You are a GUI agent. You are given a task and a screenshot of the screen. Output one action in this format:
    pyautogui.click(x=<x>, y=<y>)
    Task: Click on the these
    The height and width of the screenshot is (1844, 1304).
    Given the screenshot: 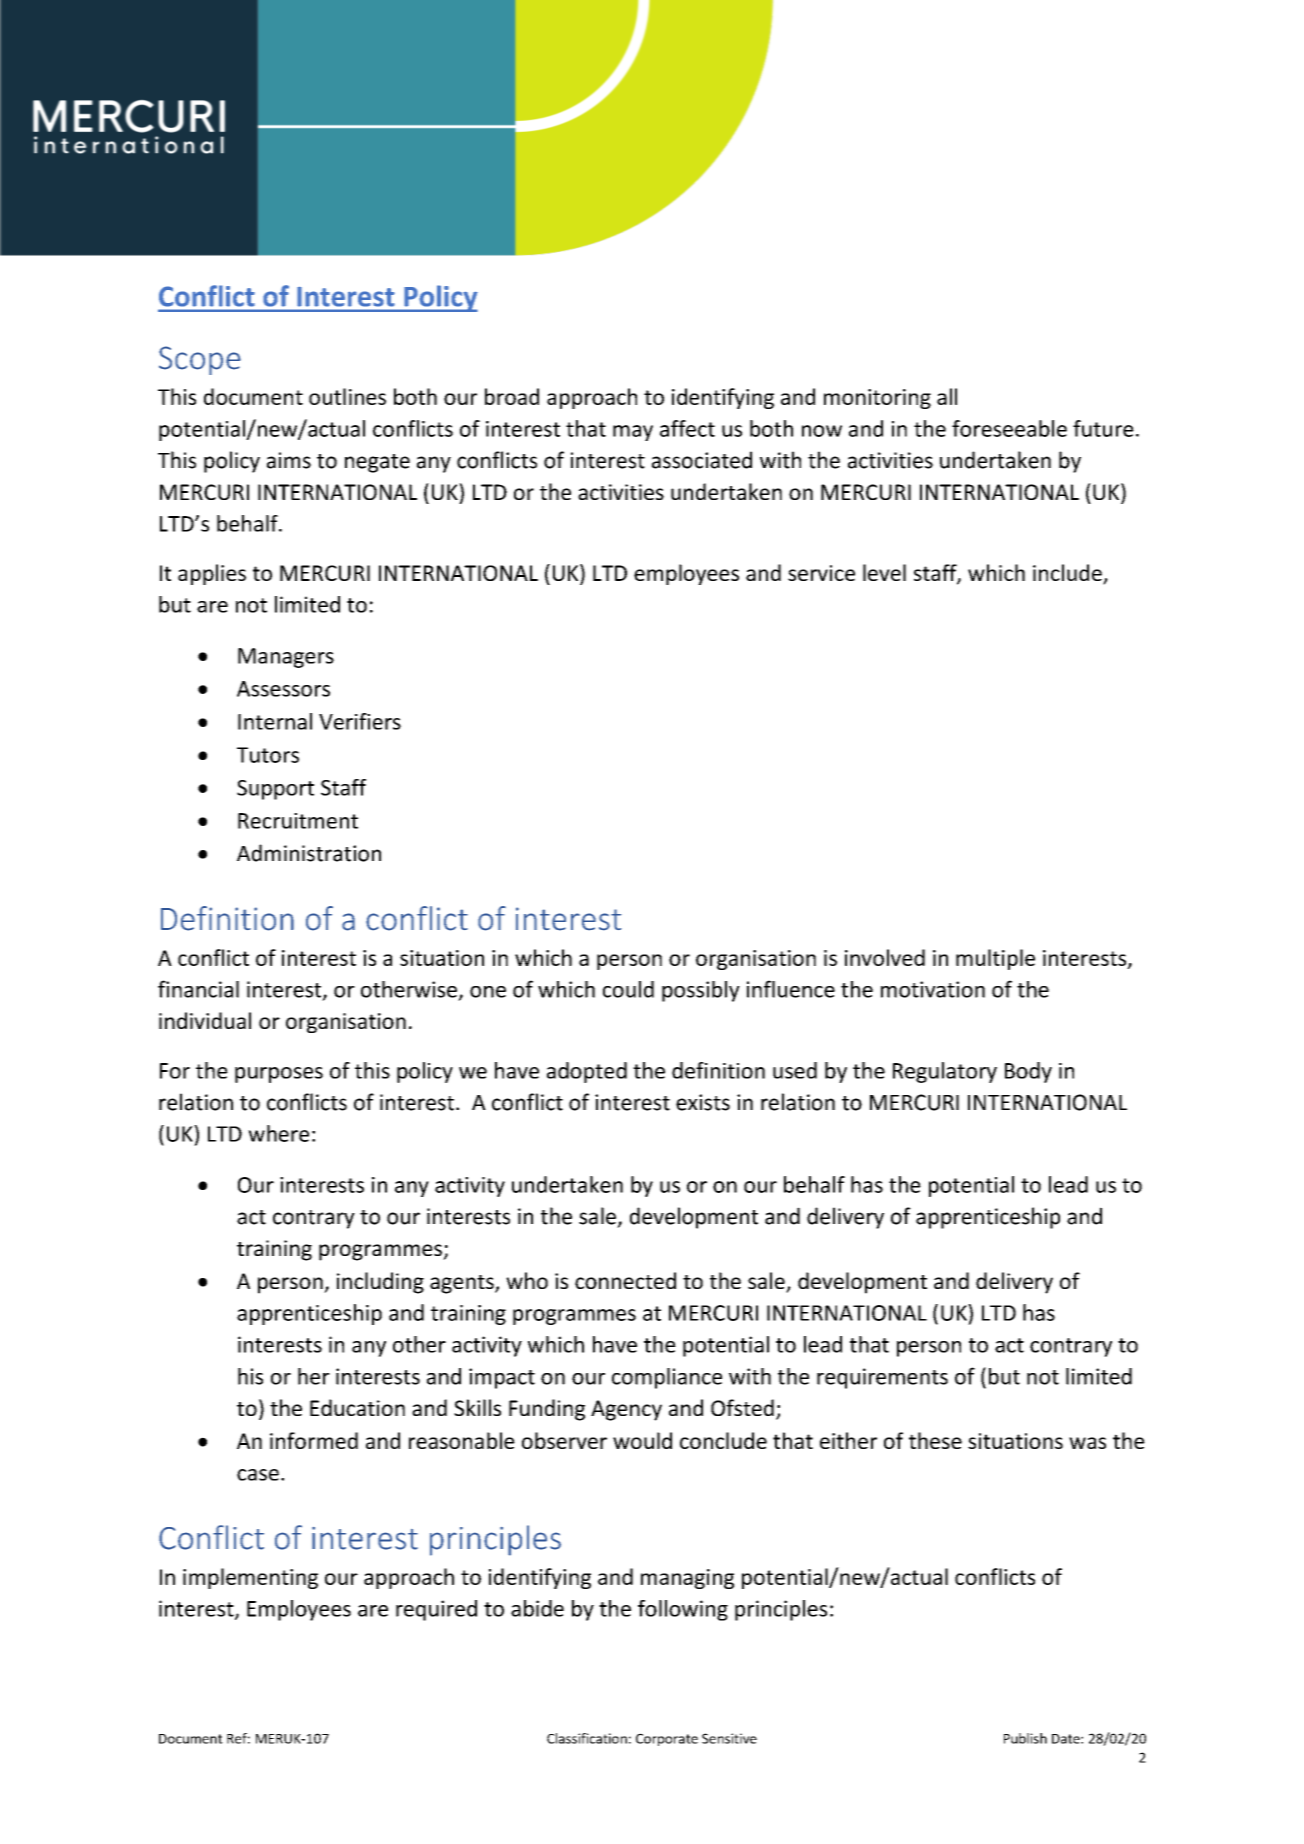 What is the action you would take?
    pyautogui.click(x=935, y=1440)
